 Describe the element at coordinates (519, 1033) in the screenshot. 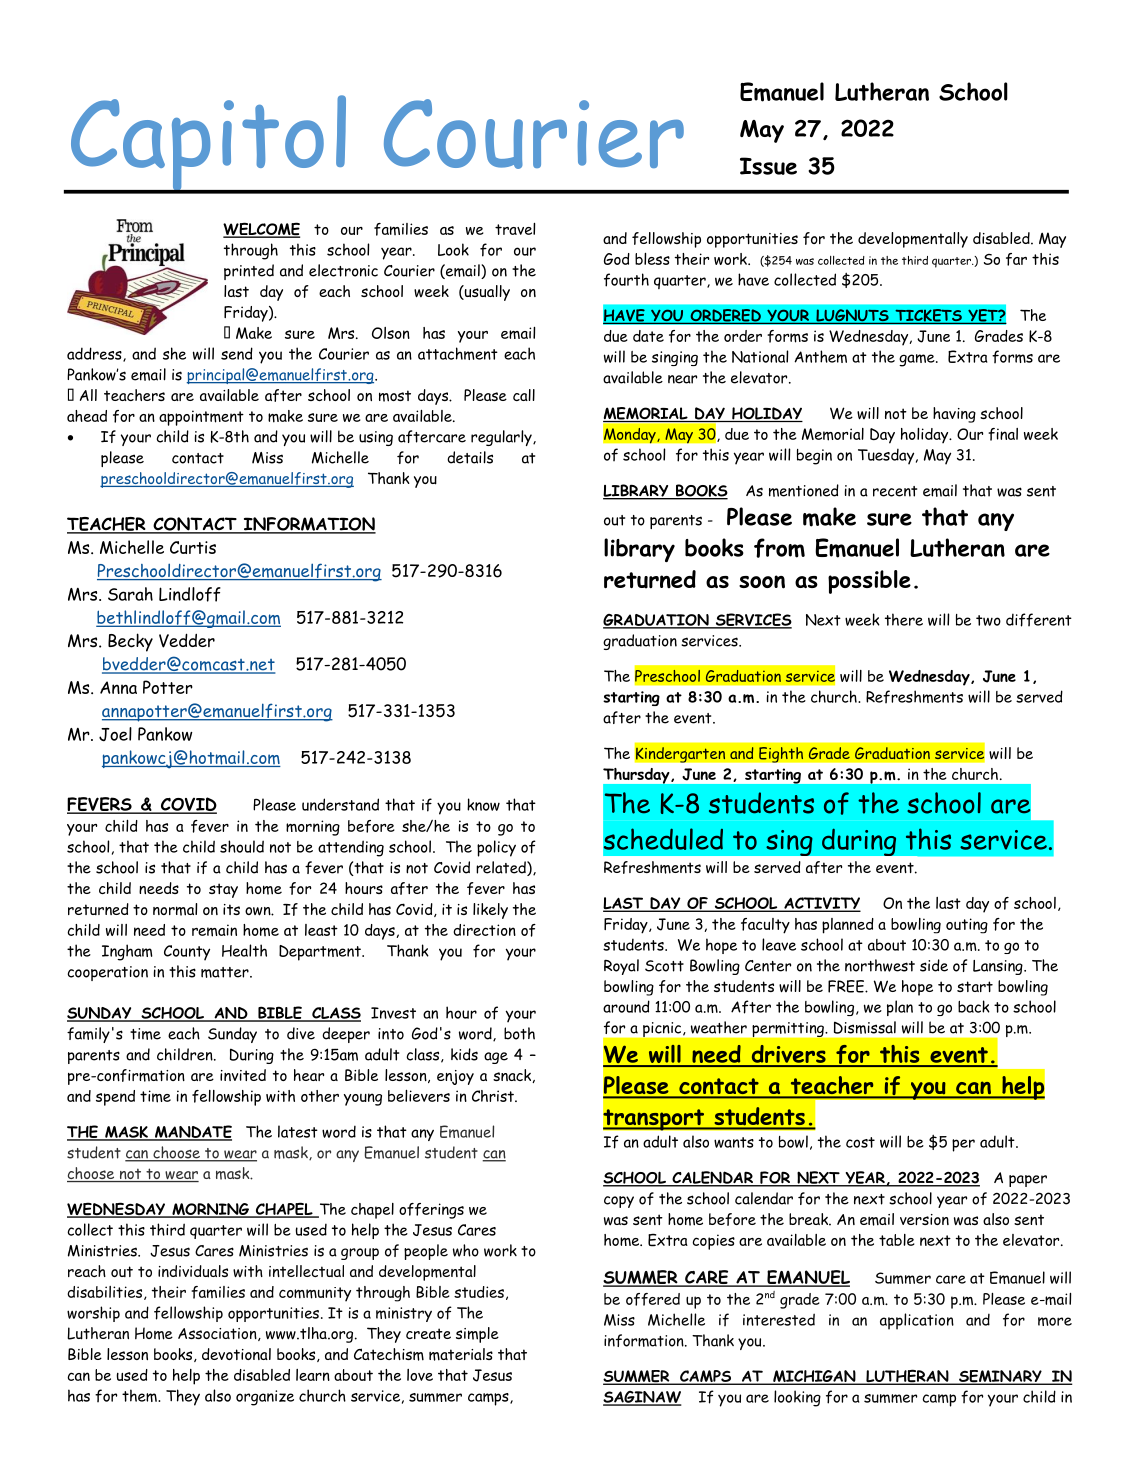

I see `both` at that location.
